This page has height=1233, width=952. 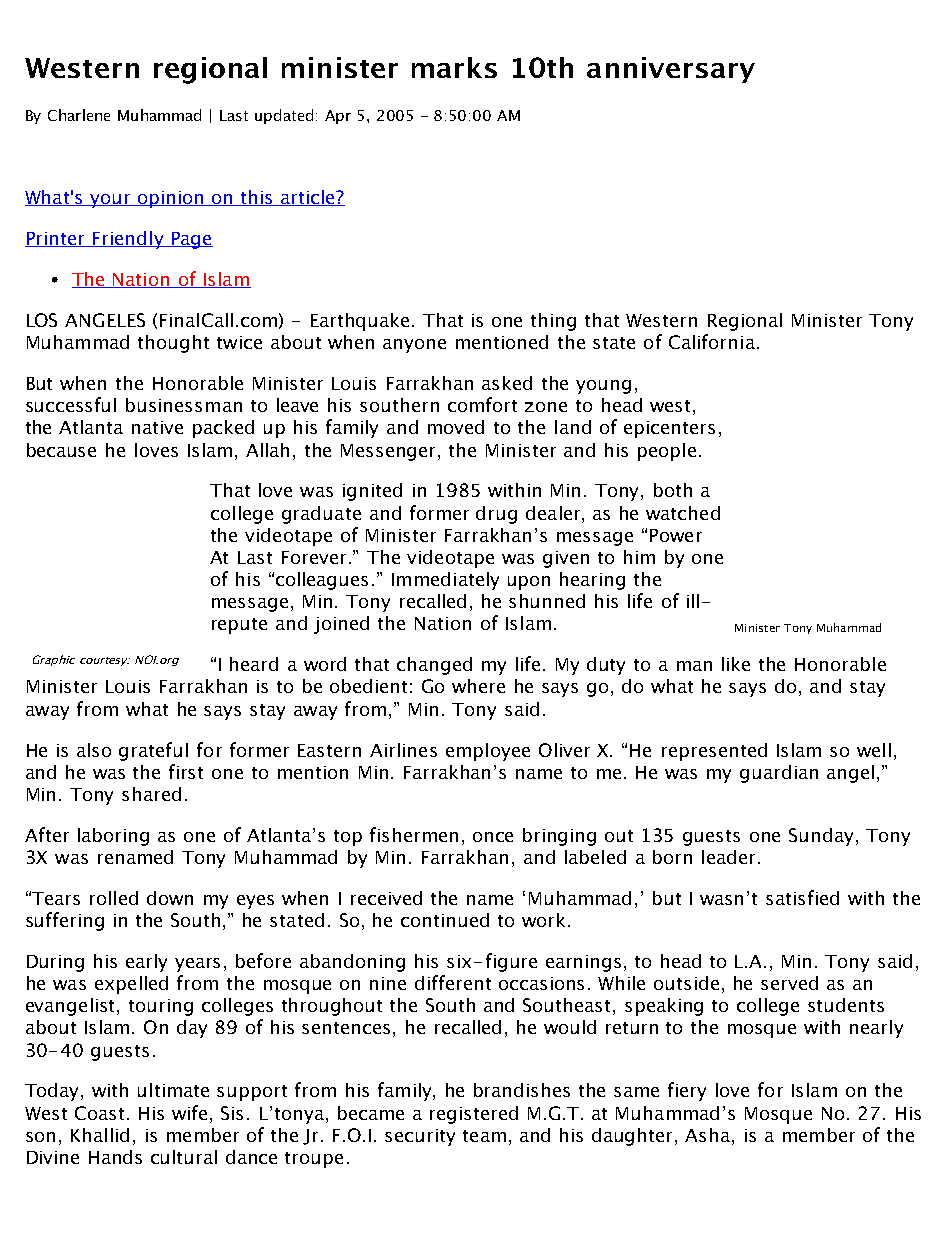 What do you see at coordinates (478, 686) in the page?
I see `where` at bounding box center [478, 686].
